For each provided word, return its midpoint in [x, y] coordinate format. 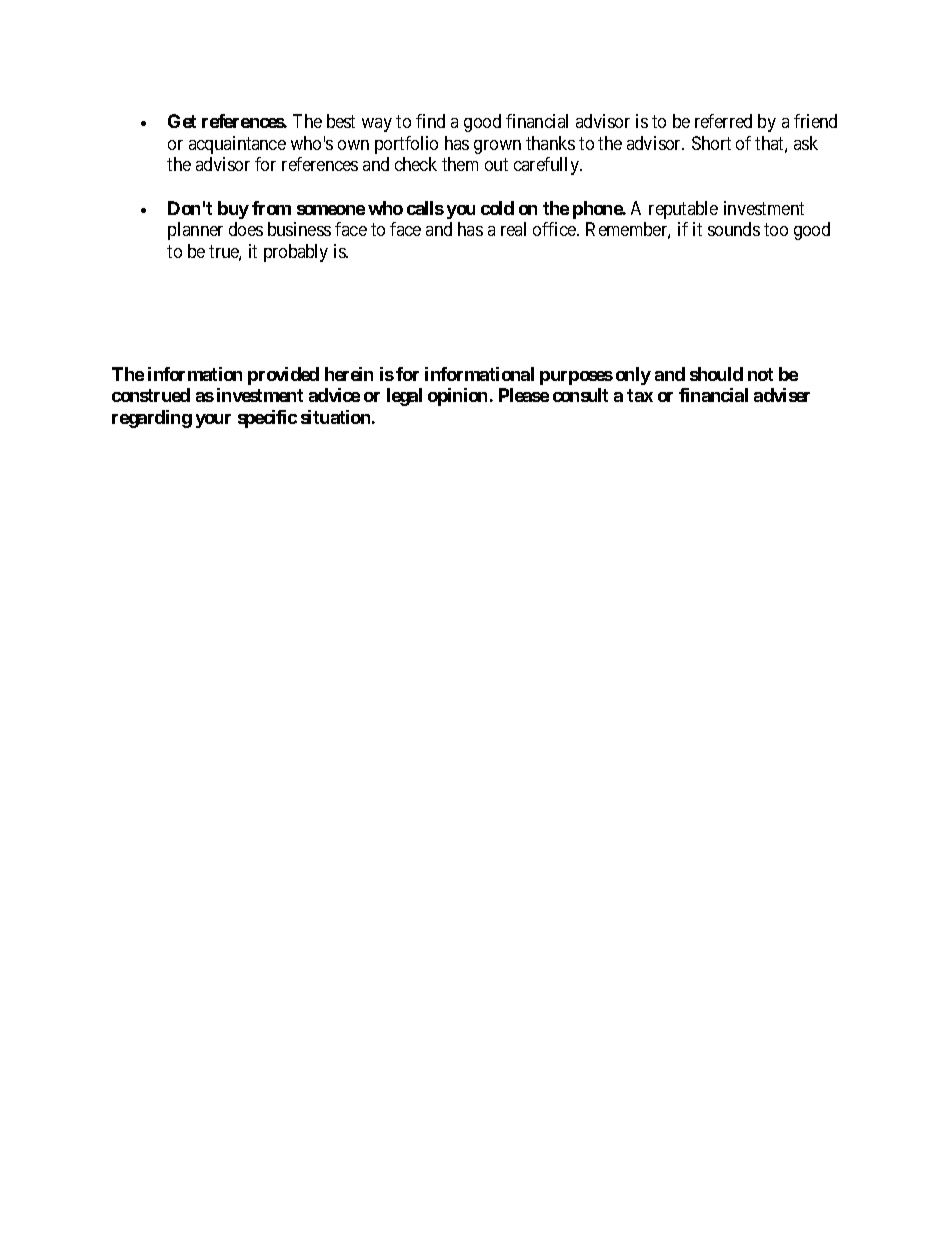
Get [182, 121]
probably [296, 253]
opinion [457, 397]
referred [723, 121]
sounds [734, 229]
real [513, 229]
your [213, 421]
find [430, 121]
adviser [782, 395]
